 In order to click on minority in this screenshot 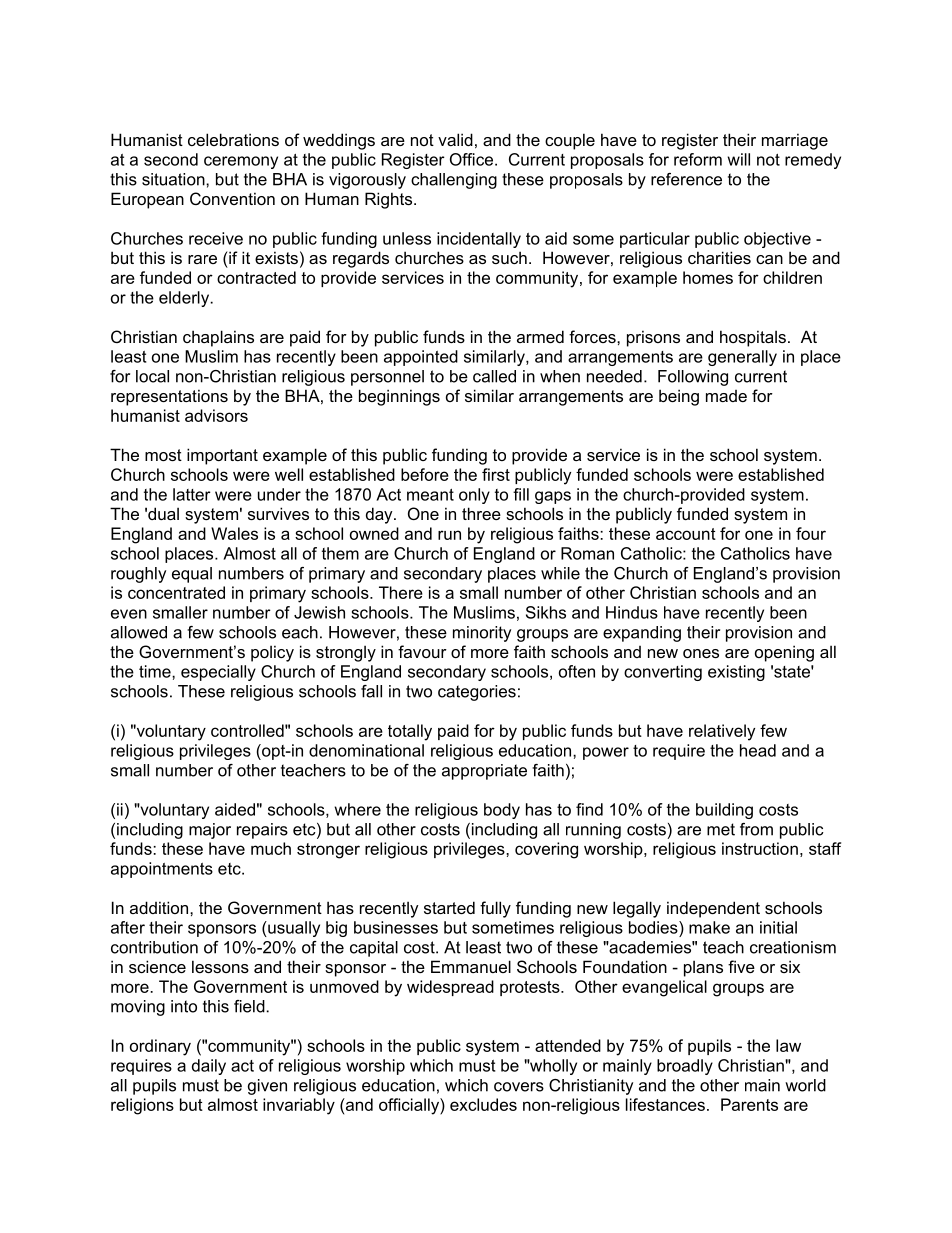, I will do `click(482, 634)`.
